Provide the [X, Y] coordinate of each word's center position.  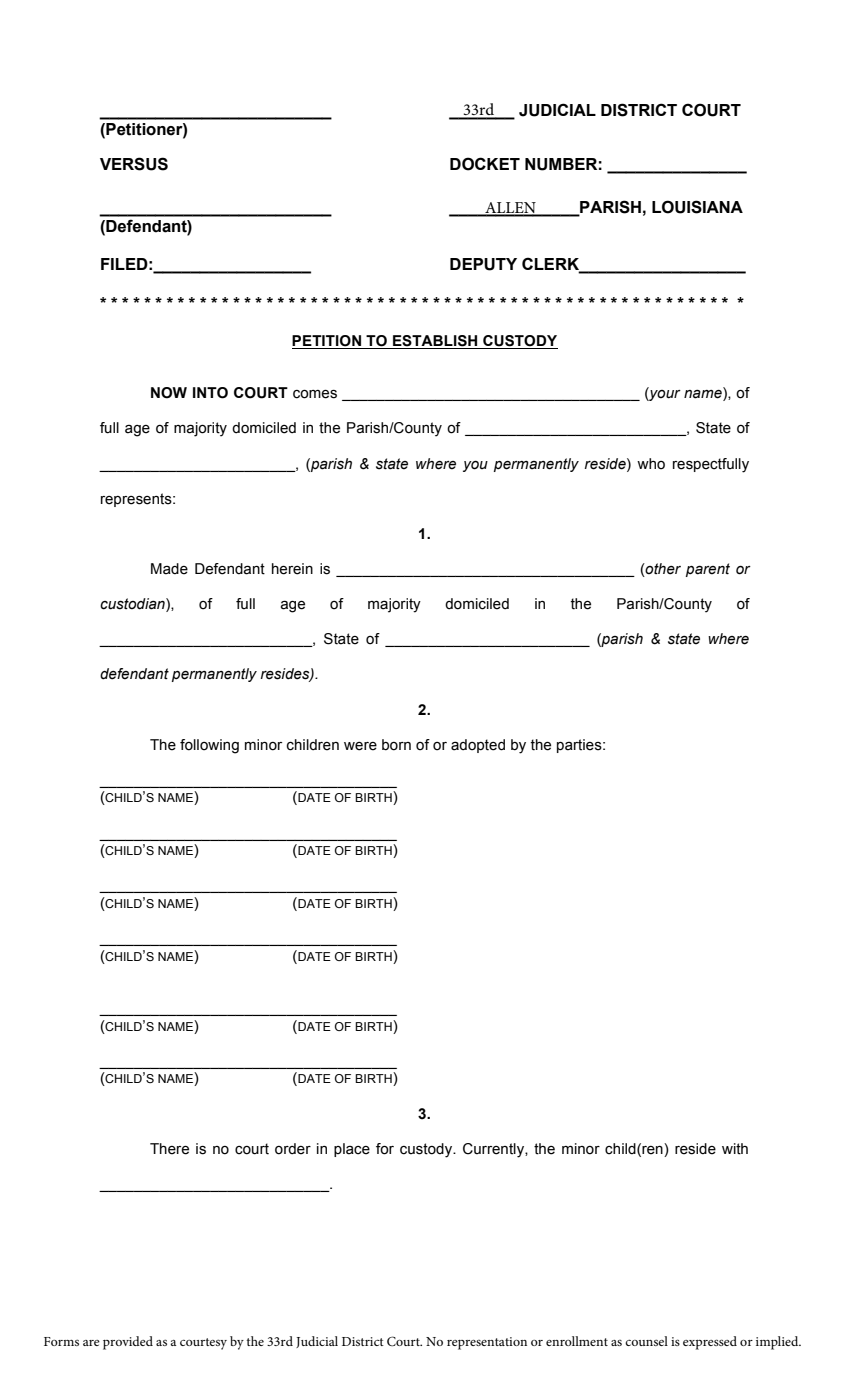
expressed [710, 1343]
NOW [169, 393]
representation [487, 1343]
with [735, 1149]
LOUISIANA [697, 207]
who [651, 464]
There [169, 1149]
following [209, 746]
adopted [478, 746]
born [396, 745]
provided [128, 1343]
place [352, 1150]
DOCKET [485, 164]
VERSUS [134, 164]
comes [315, 394]
